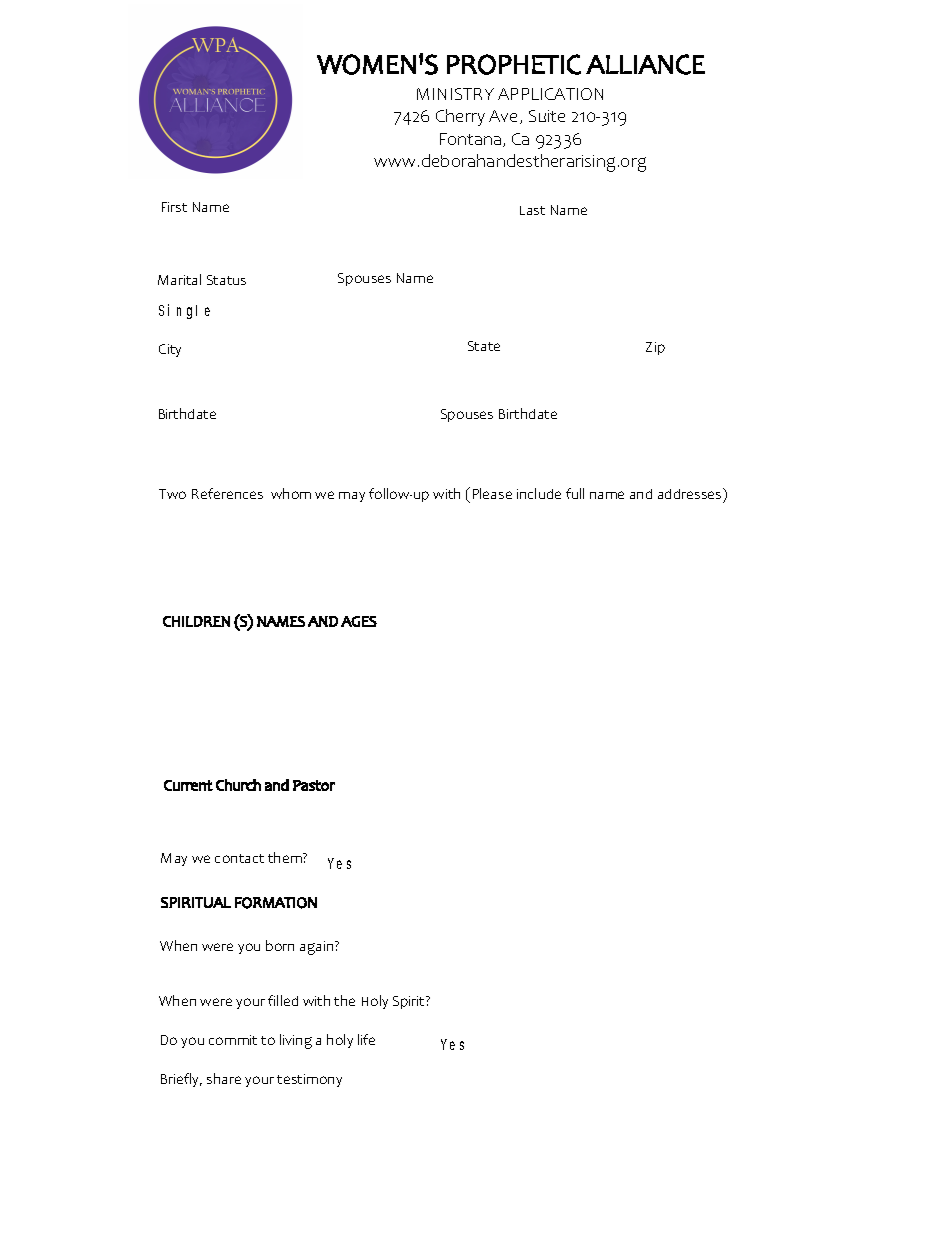 This screenshot has height=1233, width=952. What do you see at coordinates (227, 493) in the screenshot?
I see `References` at bounding box center [227, 493].
